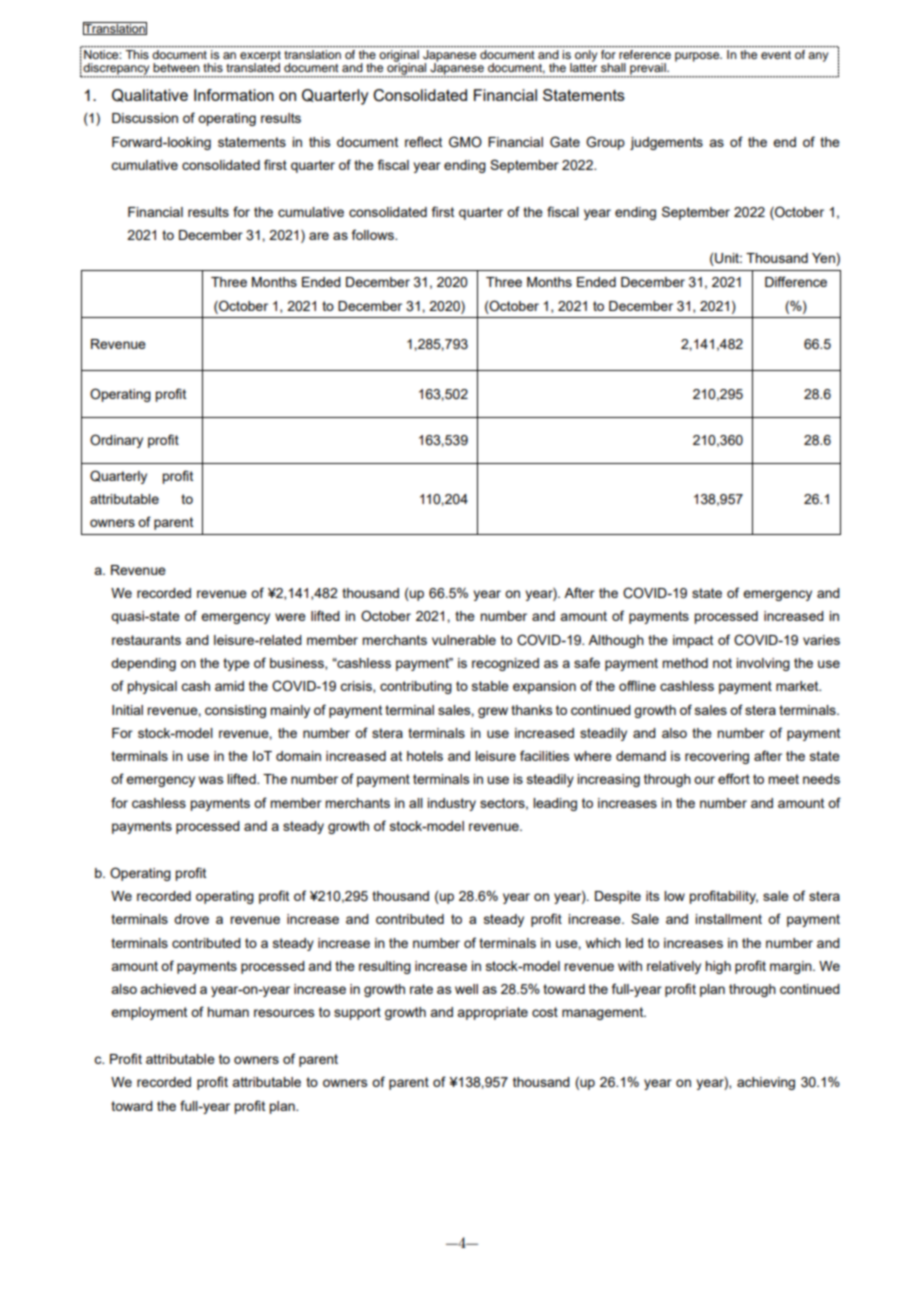 This page has height=1308, width=924. Describe the element at coordinates (693, 641) in the page. I see `impact` at that location.
